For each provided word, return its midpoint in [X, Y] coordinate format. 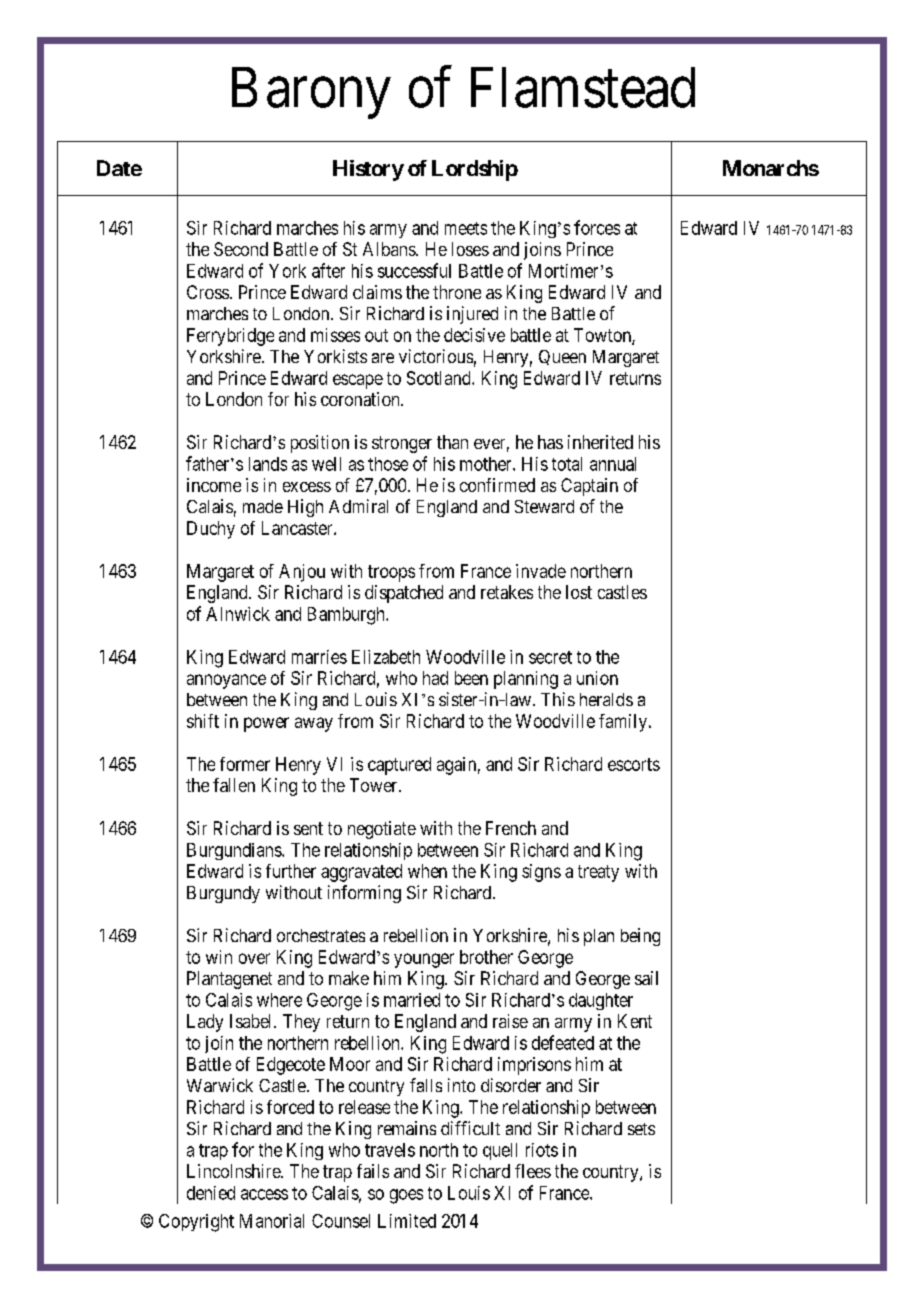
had [435, 678]
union [597, 678]
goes [406, 1196]
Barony [311, 93]
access [264, 1194]
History [368, 170]
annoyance [226, 681]
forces [597, 227]
